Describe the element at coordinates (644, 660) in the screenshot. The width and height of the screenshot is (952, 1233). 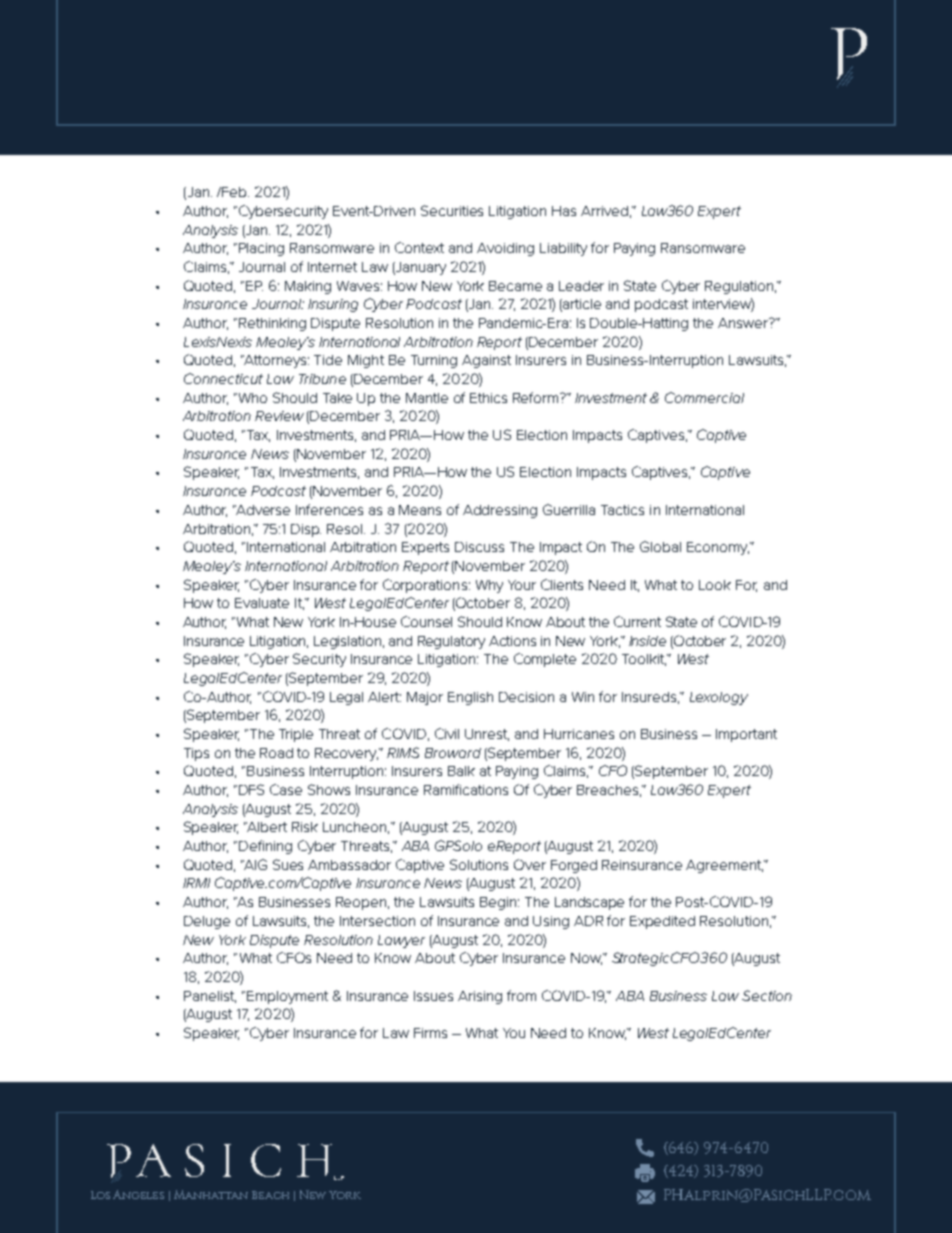
I see `Toolkit` at that location.
